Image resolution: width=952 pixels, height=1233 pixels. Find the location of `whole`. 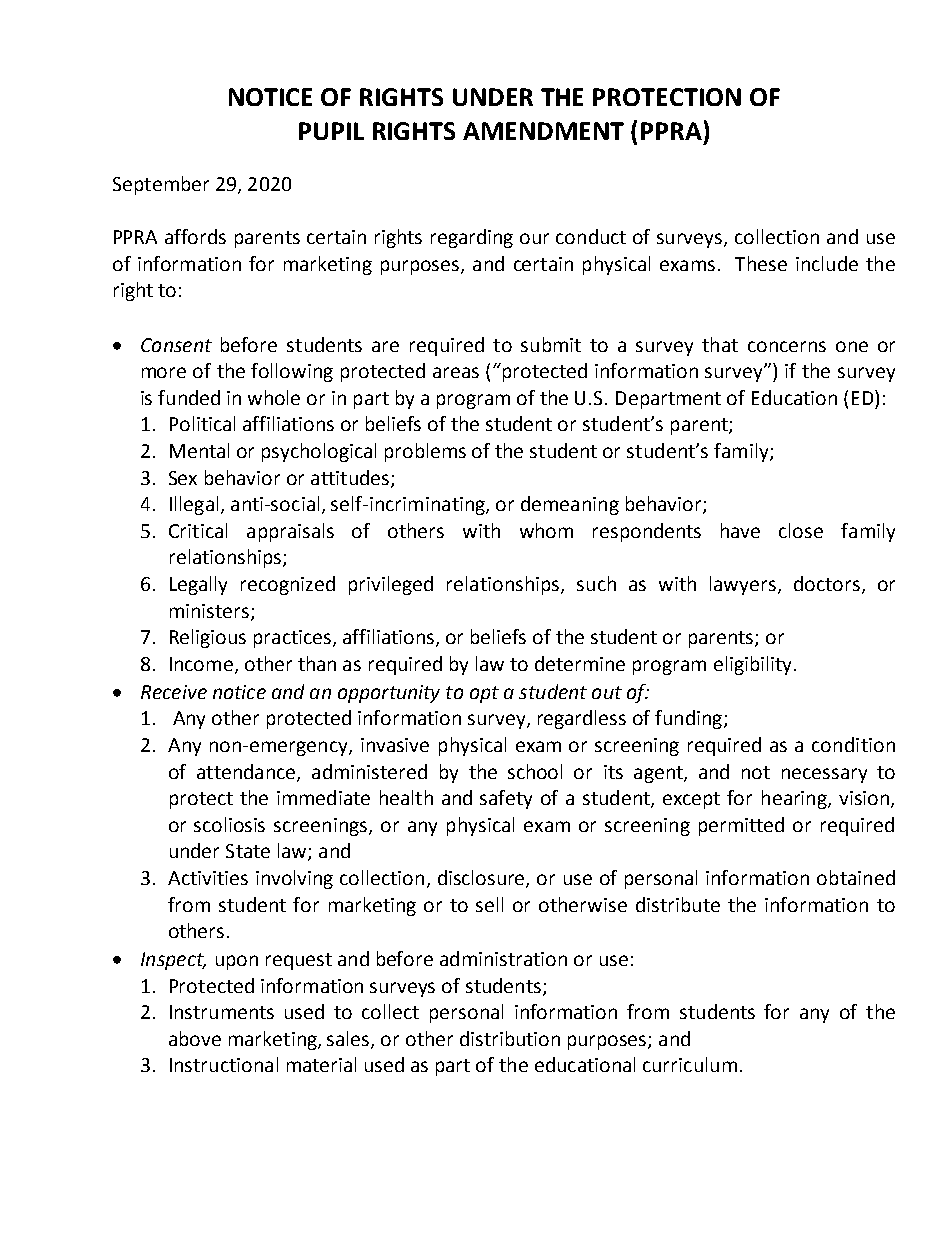

whole is located at coordinates (274, 397).
